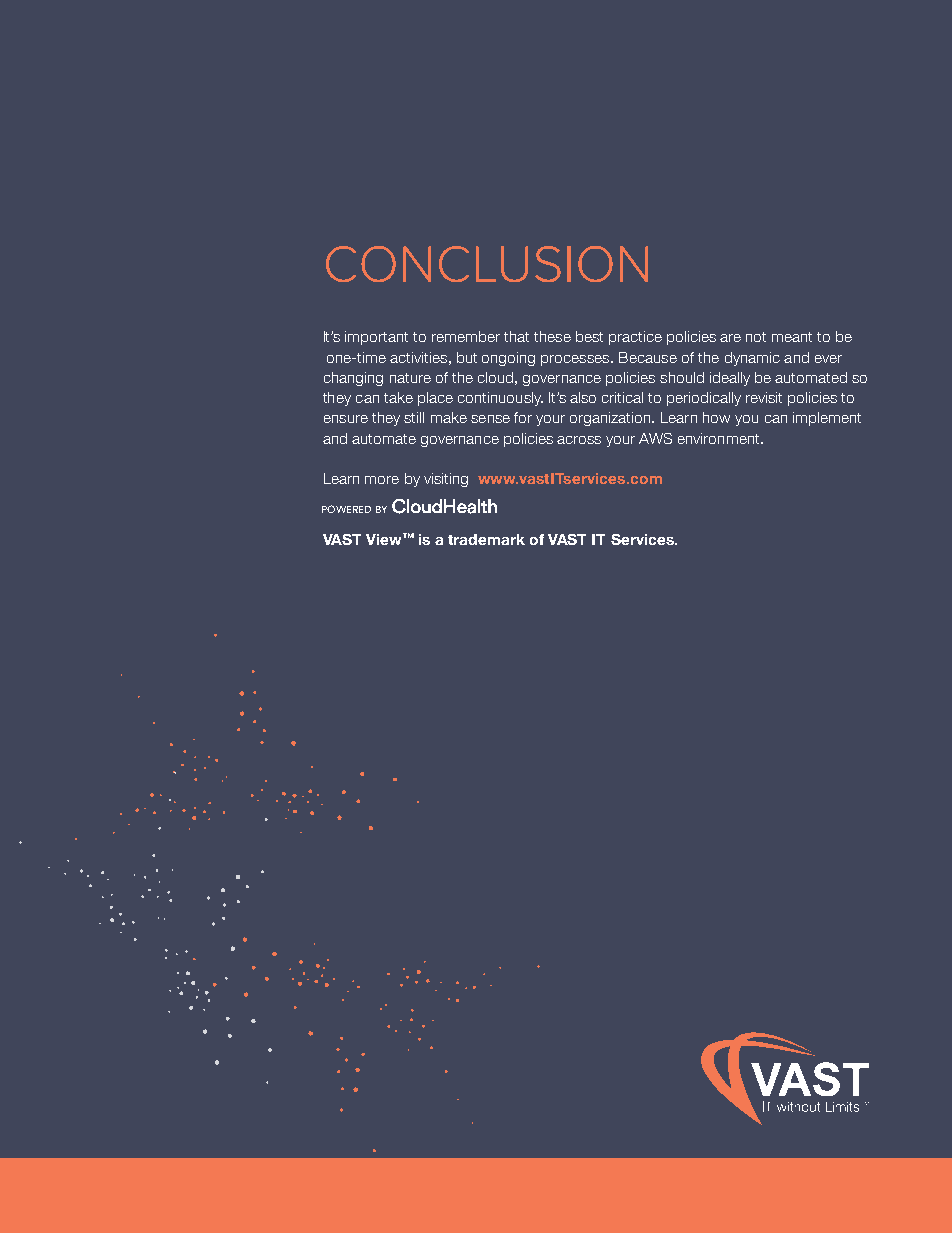  Describe the element at coordinates (446, 480) in the document. I see `visiting` at that location.
